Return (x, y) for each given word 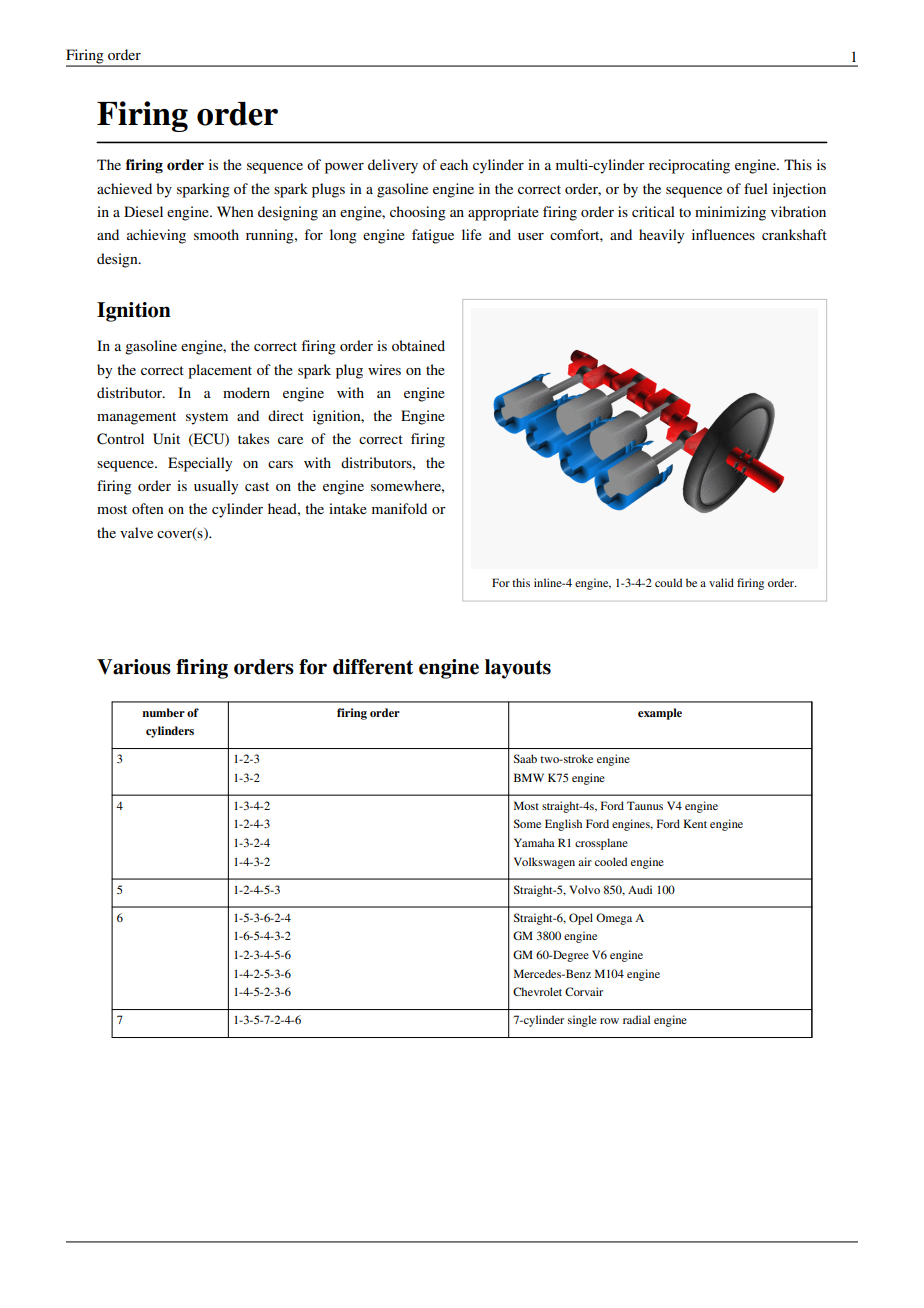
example (660, 714)
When (235, 211)
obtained (418, 345)
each (454, 164)
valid (721, 582)
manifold (399, 508)
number (163, 712)
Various (134, 667)
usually (216, 487)
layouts (518, 669)
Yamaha (534, 842)
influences (723, 234)
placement (220, 371)
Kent (695, 823)
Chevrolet (537, 991)
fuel (756, 188)
